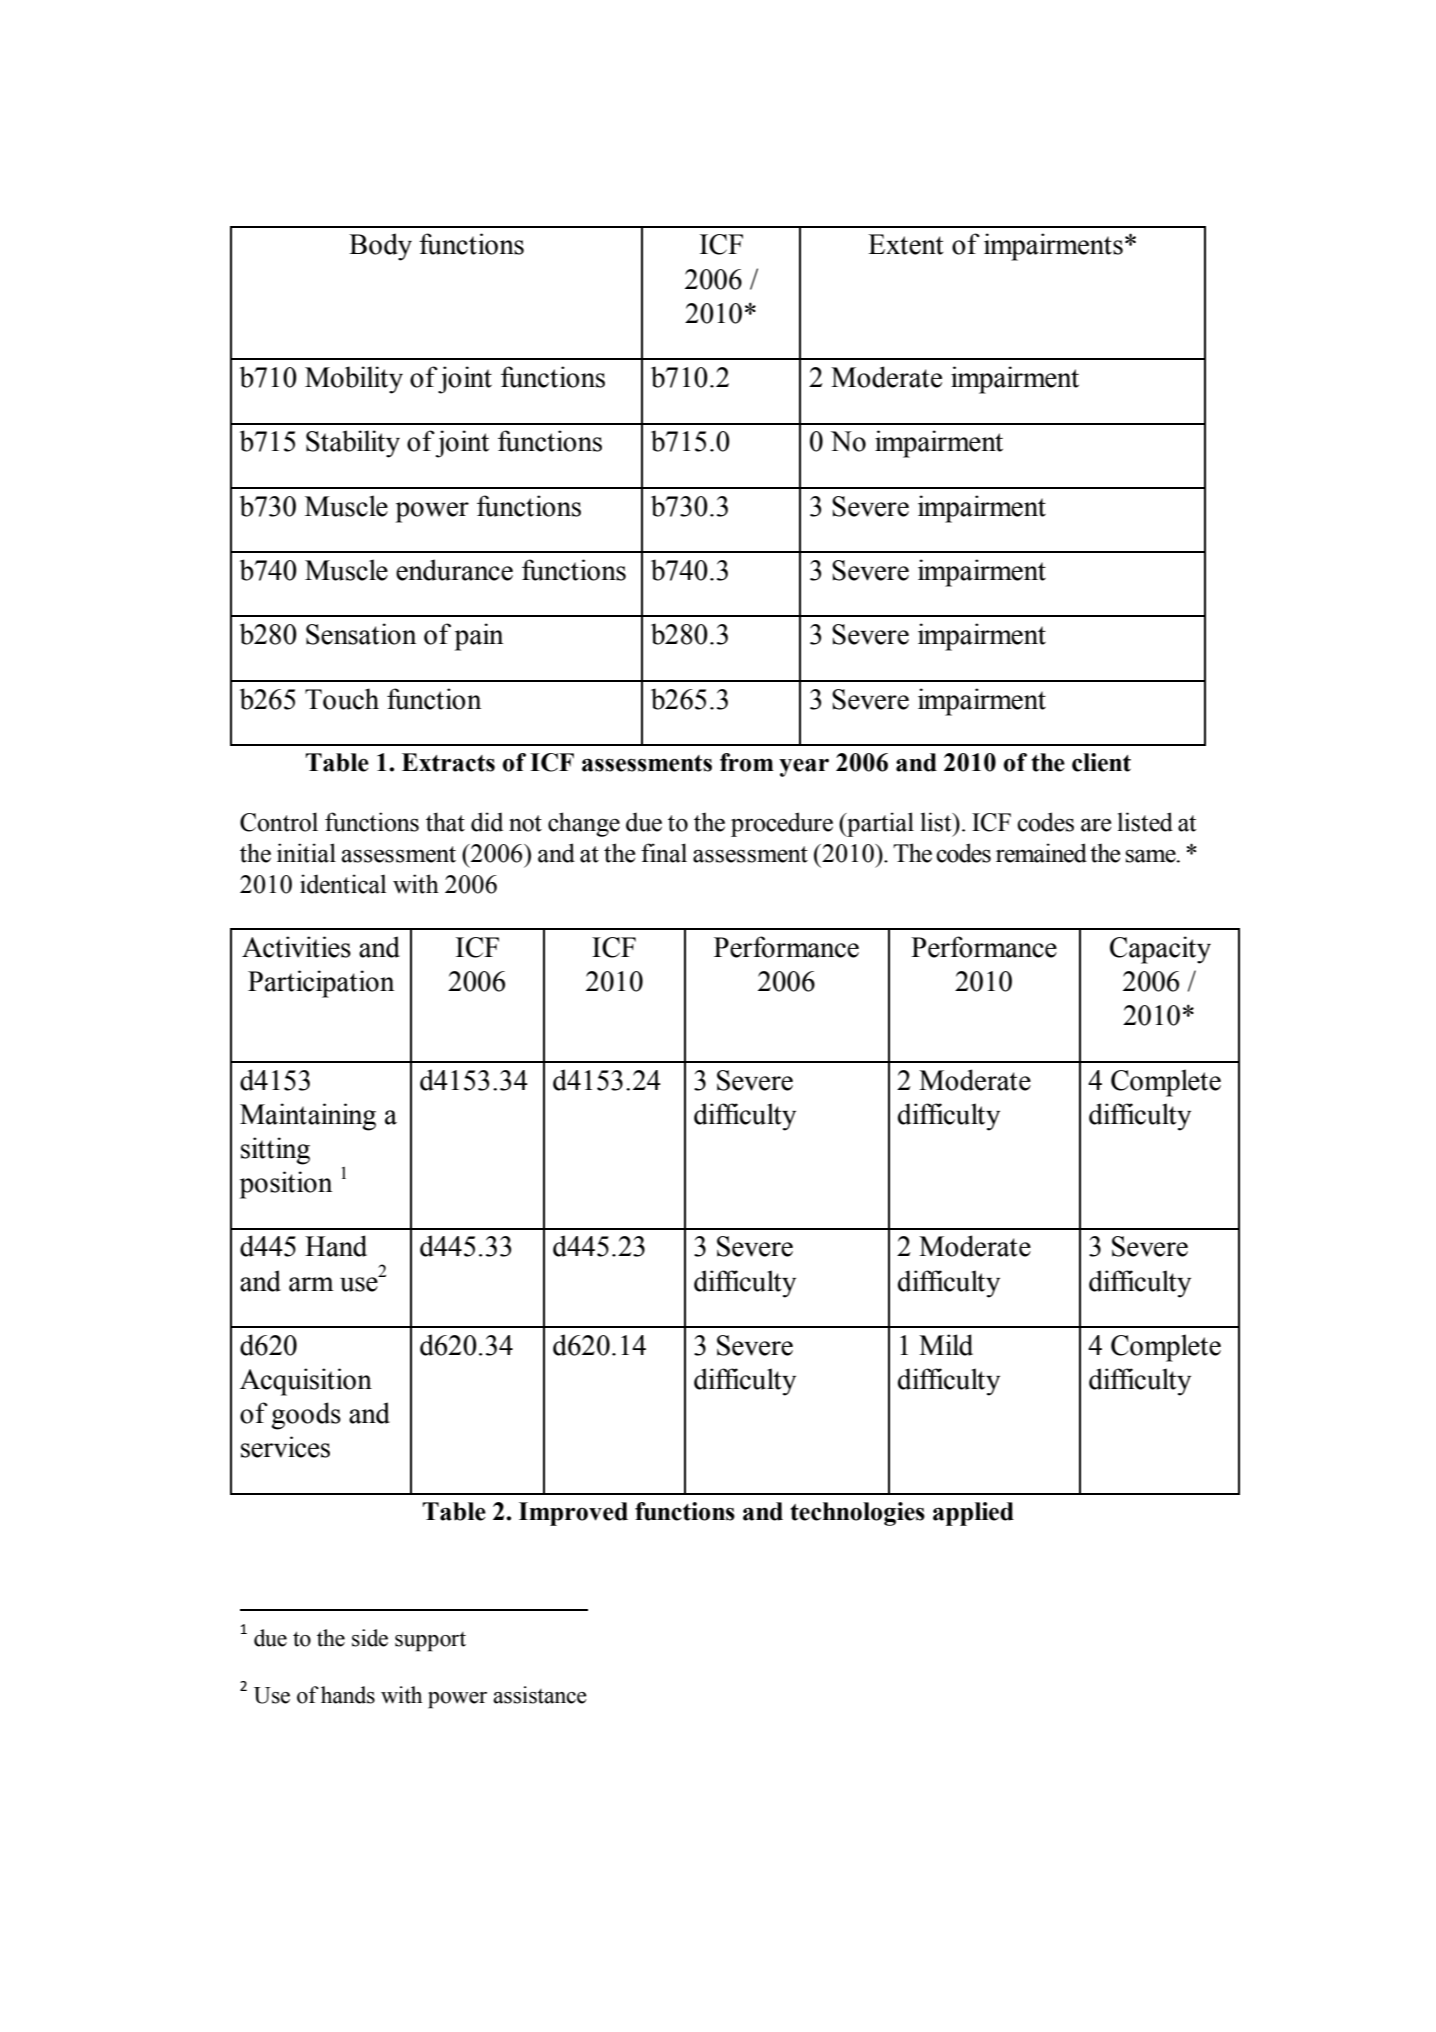 This screenshot has width=1436, height=2032. I want to click on Sensation, so click(361, 634).
